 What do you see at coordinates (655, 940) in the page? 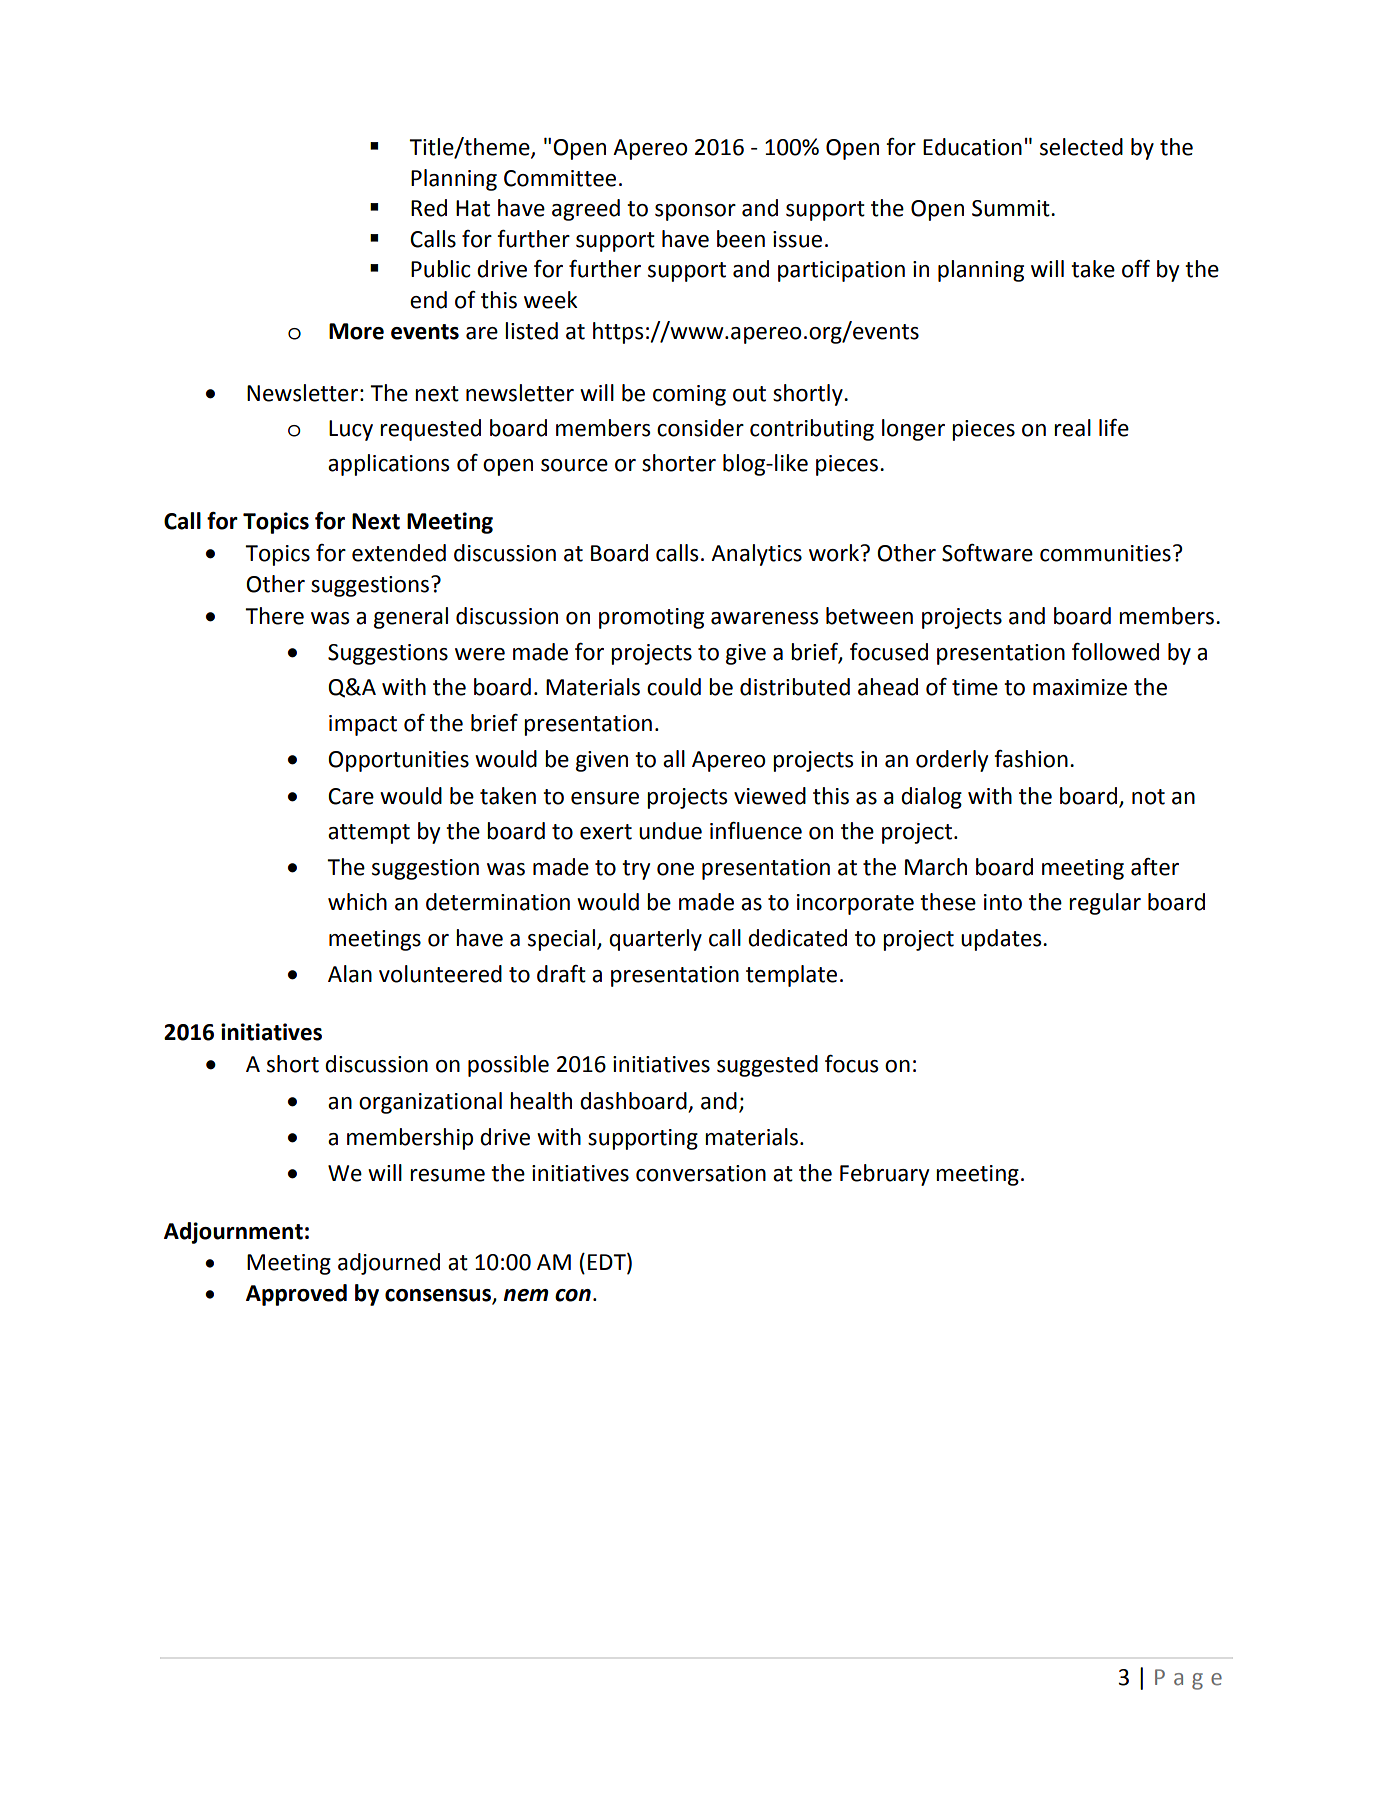
I see `quarterly` at bounding box center [655, 940].
